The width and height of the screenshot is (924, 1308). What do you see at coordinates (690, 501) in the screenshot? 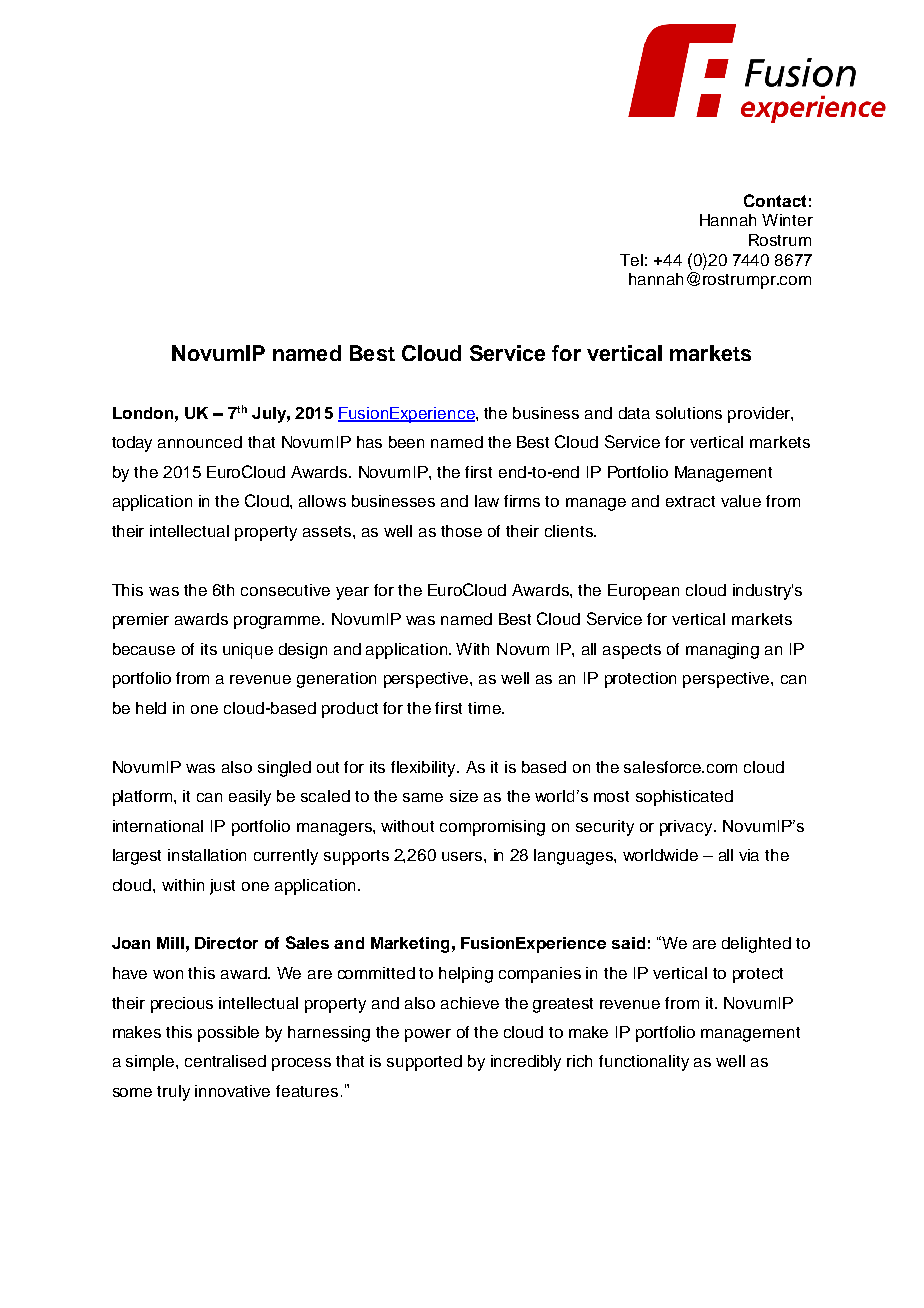
I see `extract` at bounding box center [690, 501].
